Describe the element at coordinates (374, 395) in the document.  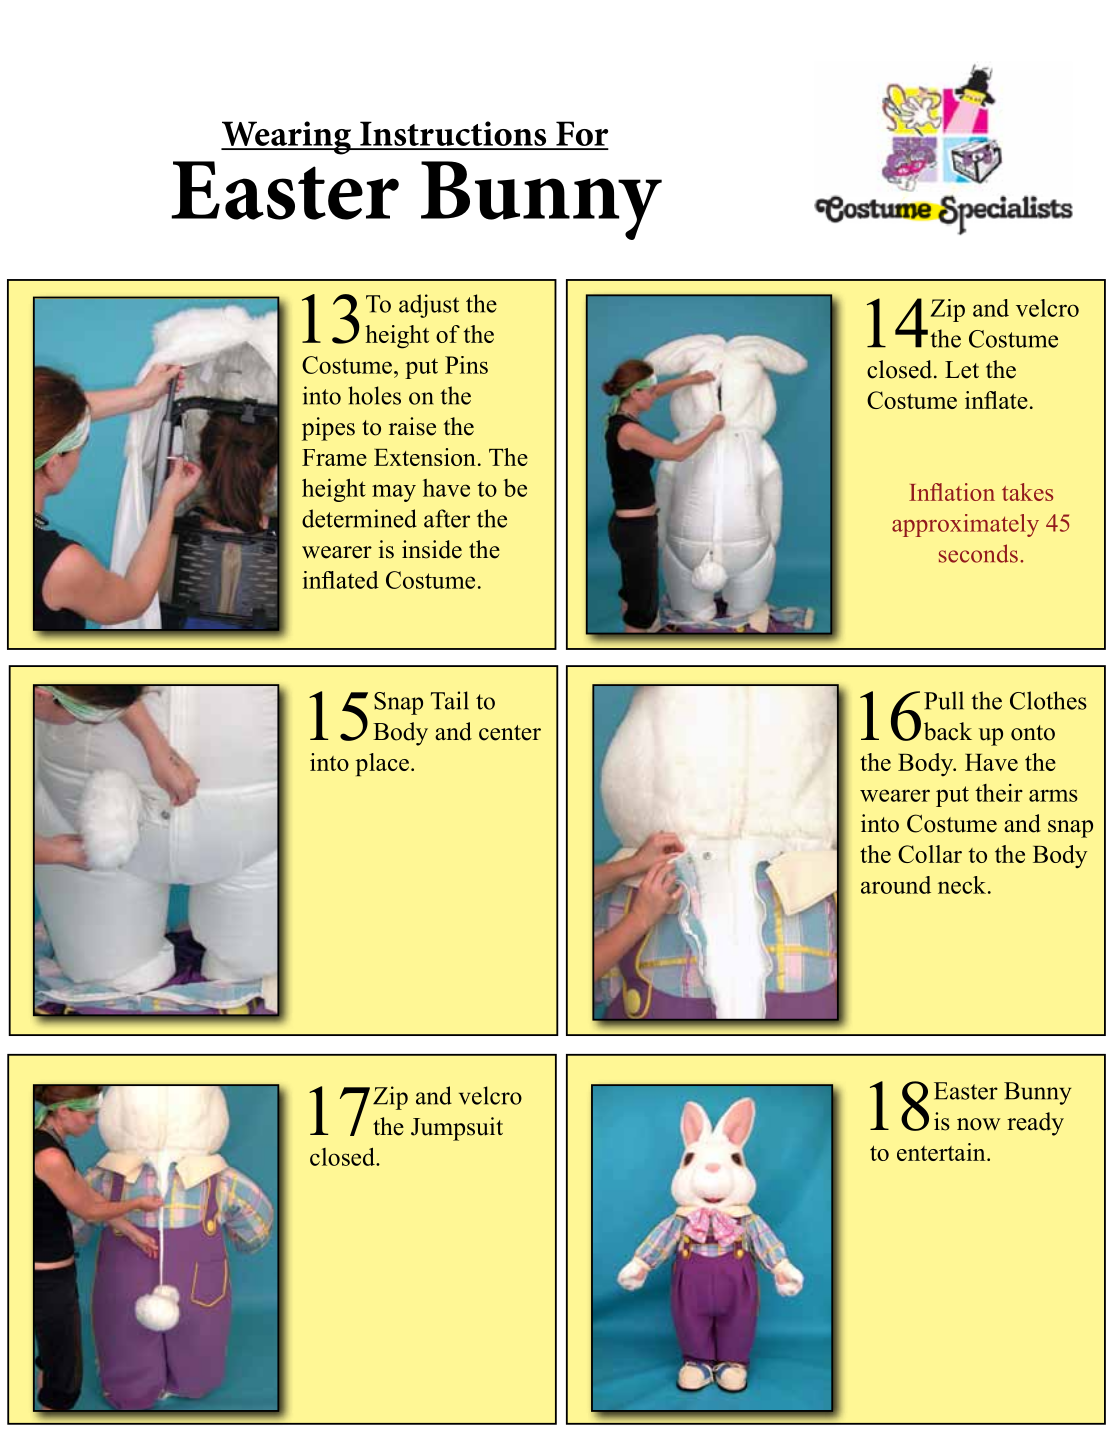
I see `holes` at that location.
